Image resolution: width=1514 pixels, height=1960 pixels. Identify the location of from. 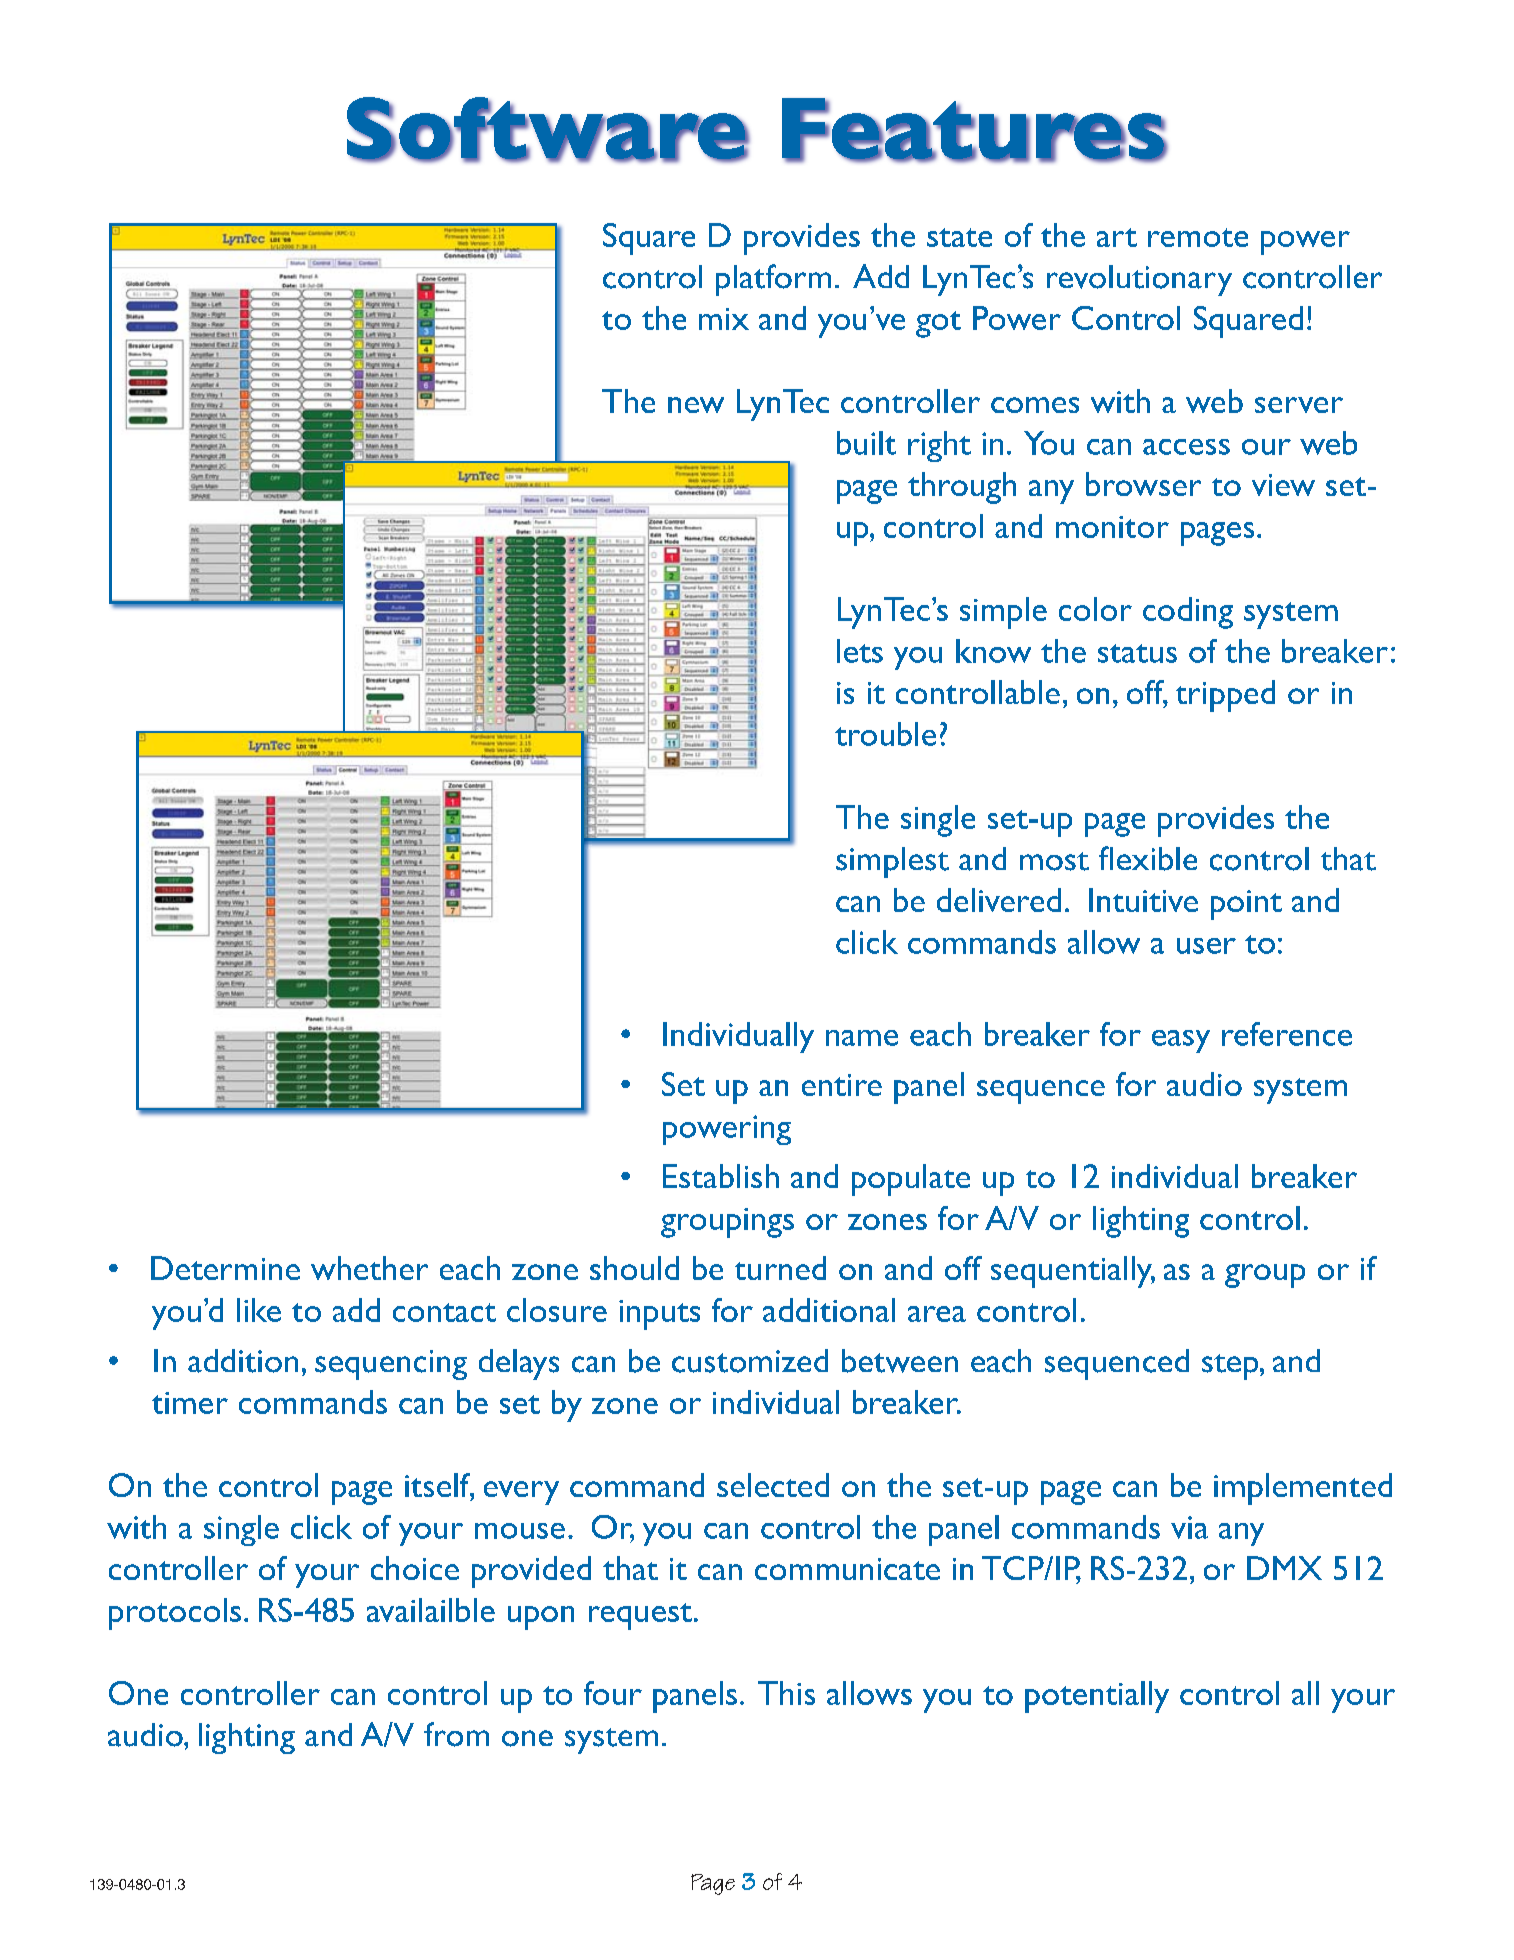
(456, 1734).
